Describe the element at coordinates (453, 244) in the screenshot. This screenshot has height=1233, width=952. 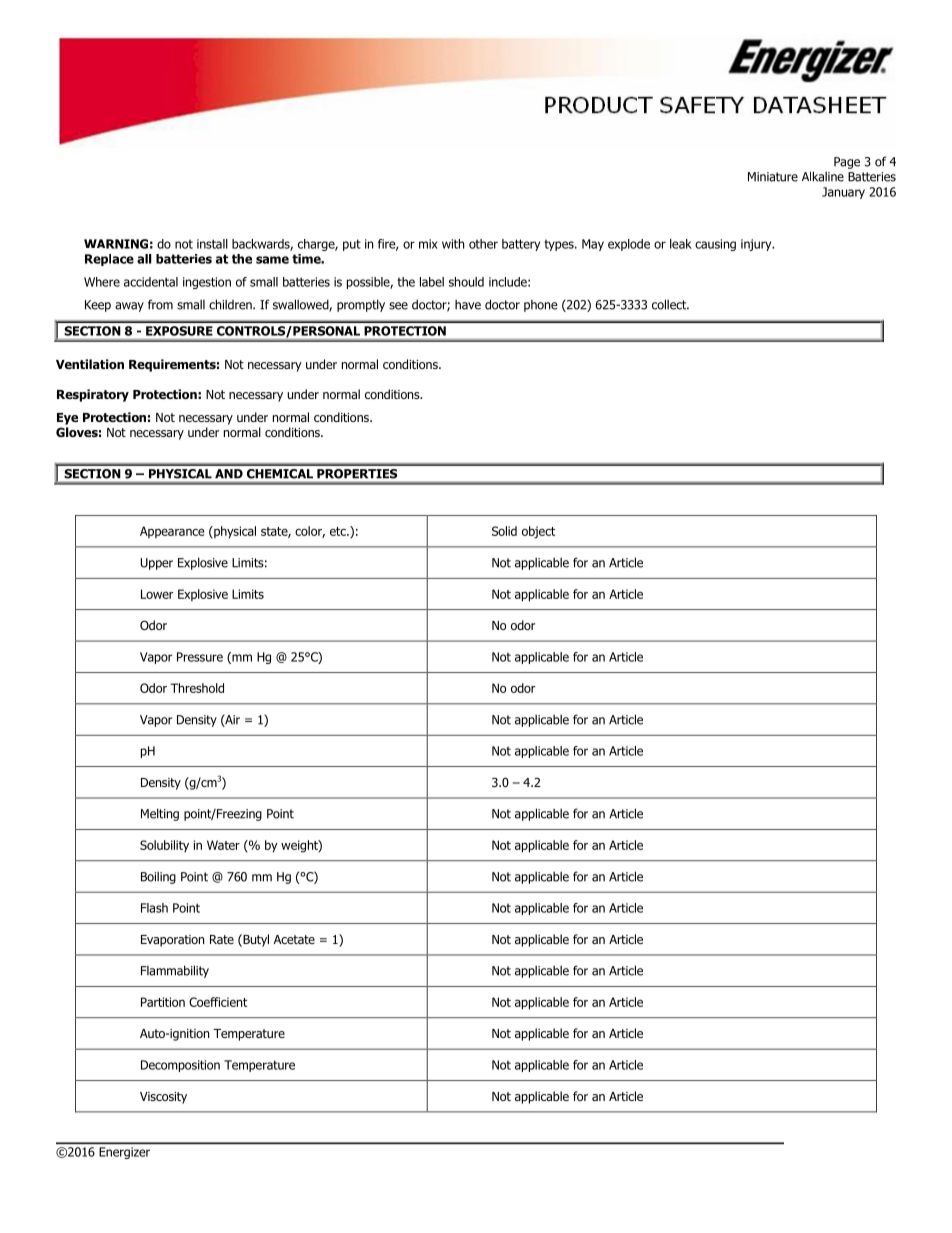
I see `with` at that location.
